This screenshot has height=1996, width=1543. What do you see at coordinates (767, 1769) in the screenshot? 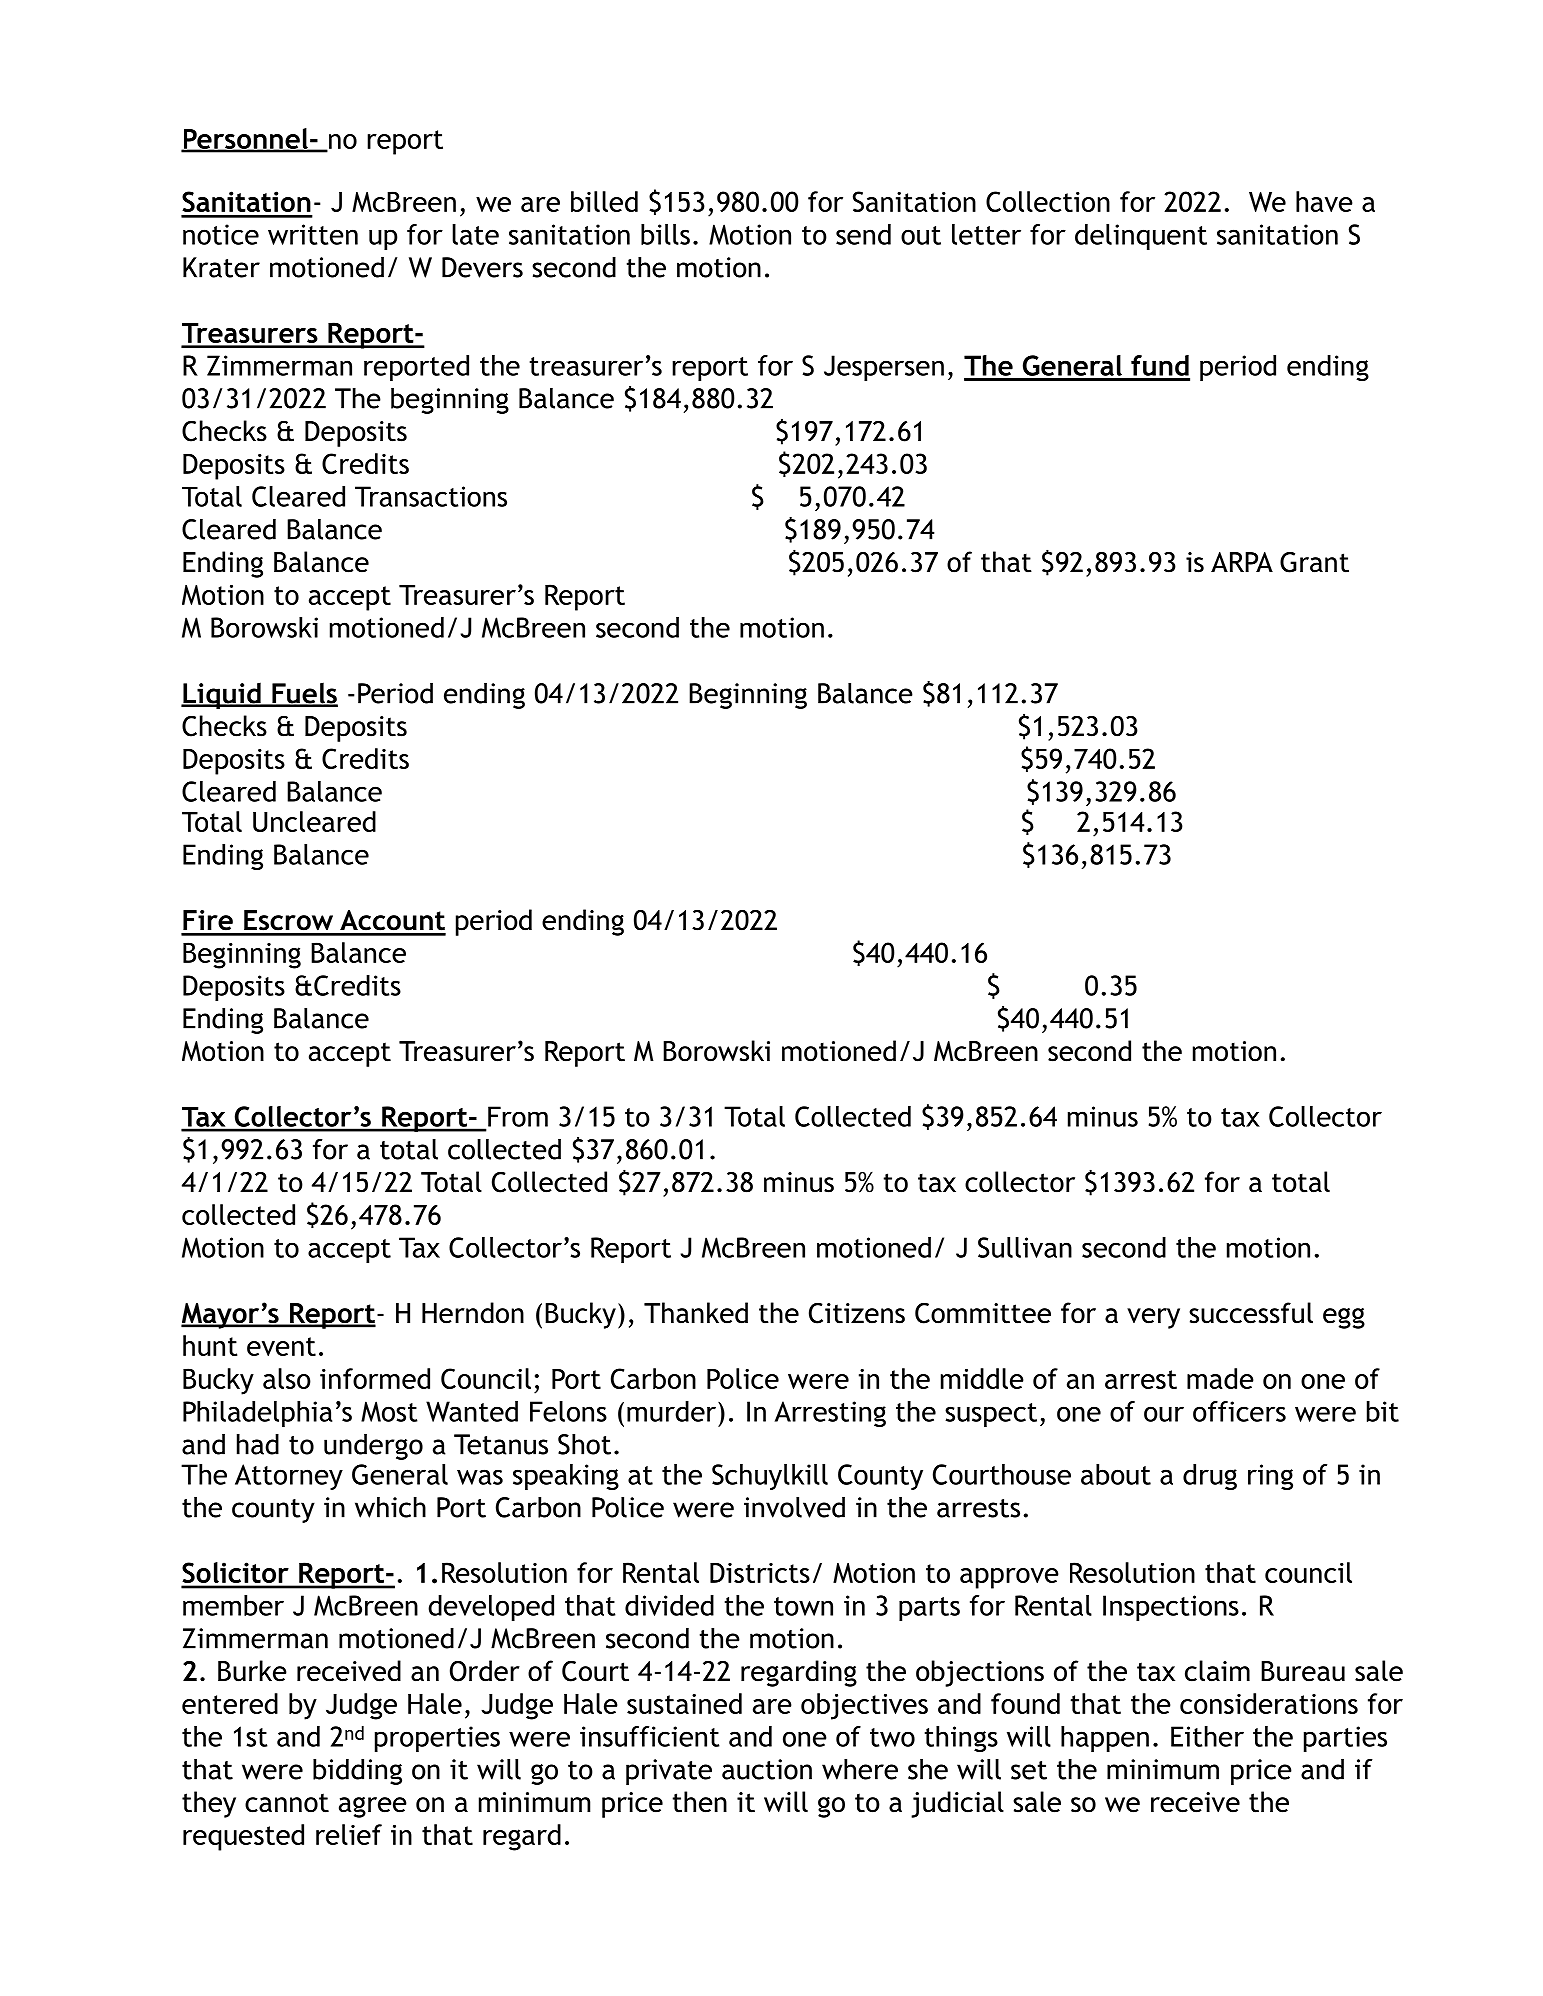
I see `auction` at bounding box center [767, 1769].
